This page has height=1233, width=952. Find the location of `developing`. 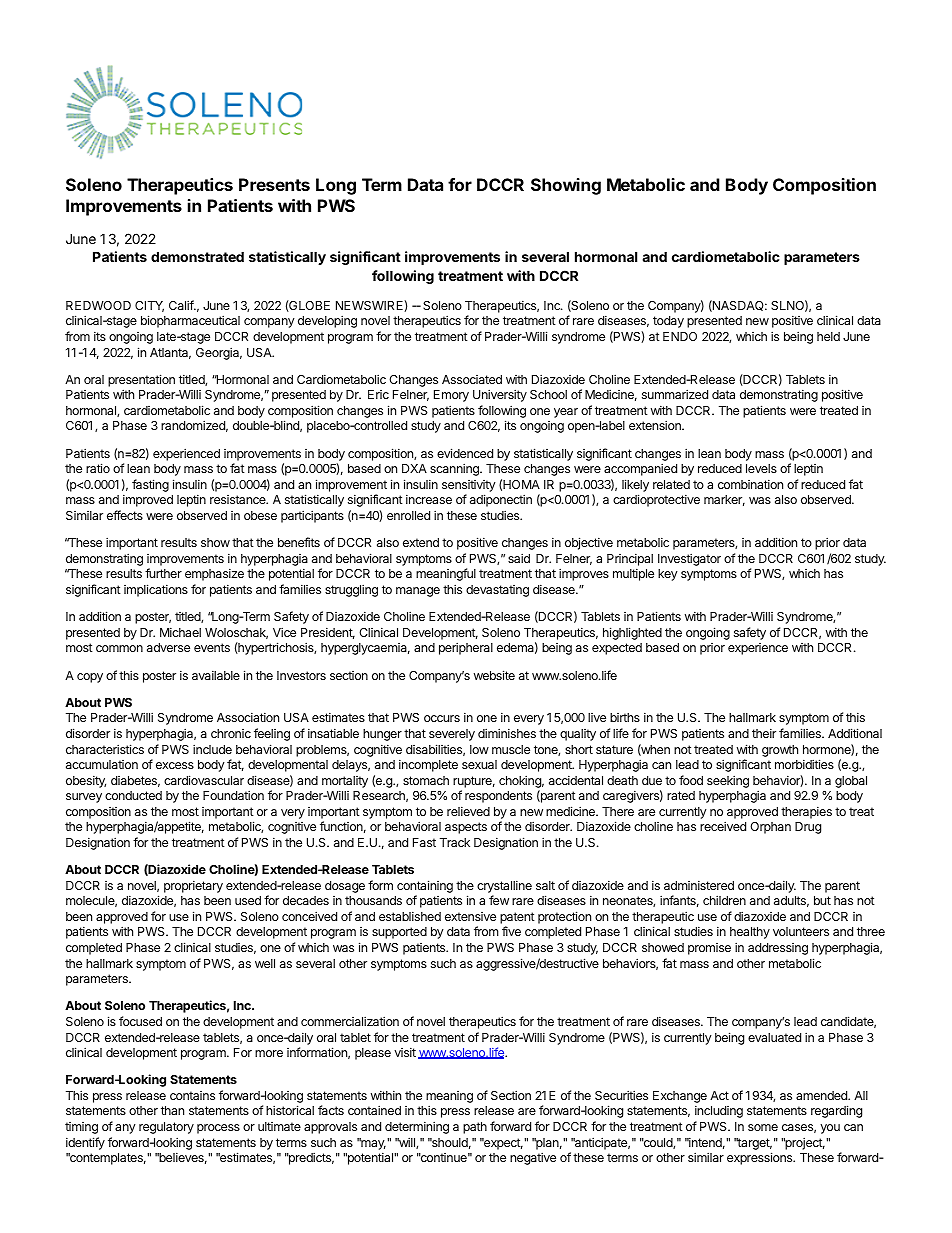

developing is located at coordinates (327, 321).
